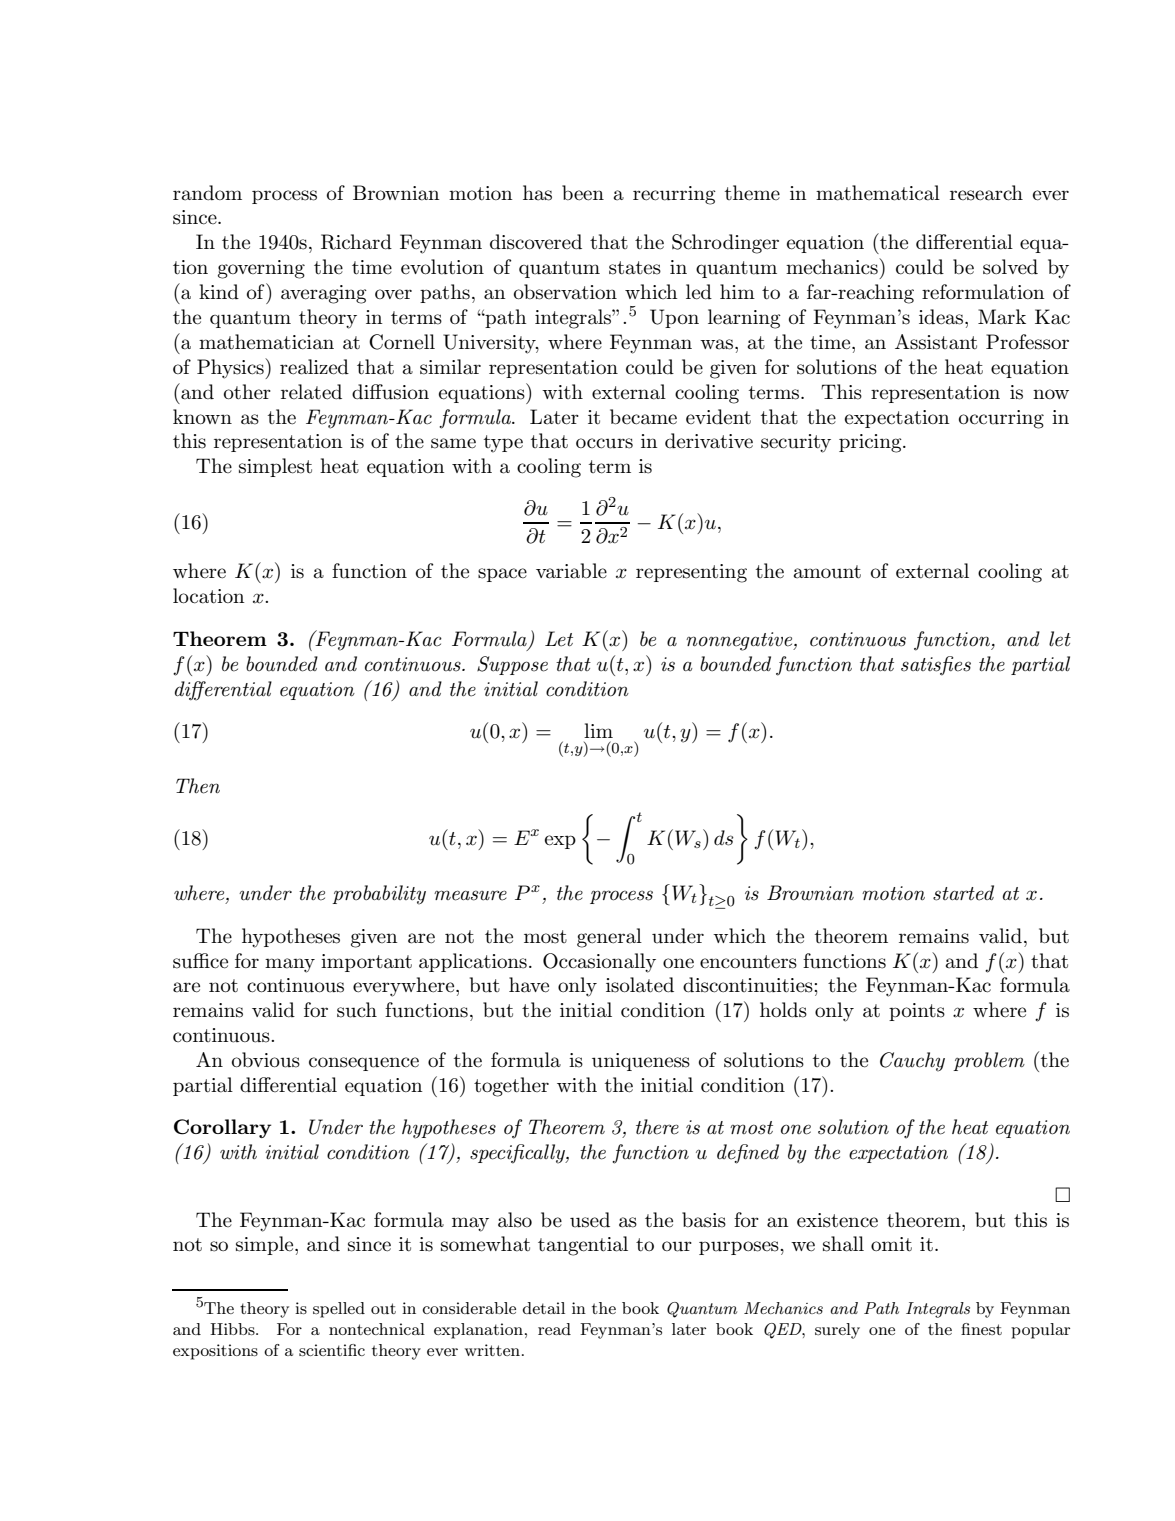 The width and height of the page is (1175, 1521). I want to click on probability, so click(379, 895).
